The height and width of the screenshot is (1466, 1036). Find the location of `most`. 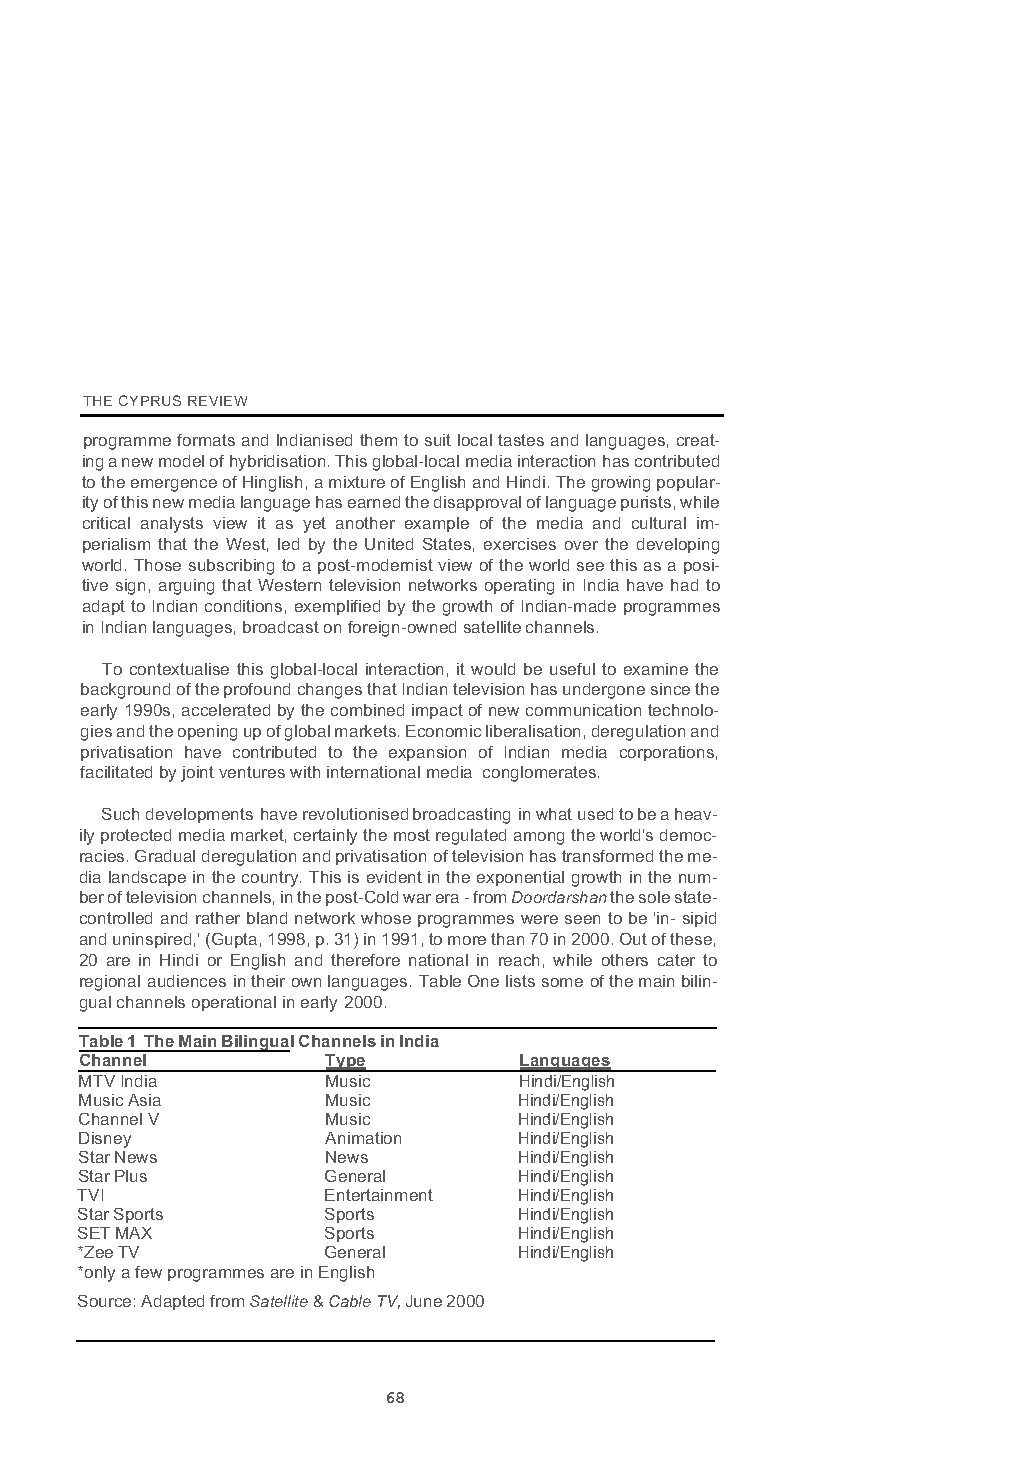

most is located at coordinates (412, 835).
